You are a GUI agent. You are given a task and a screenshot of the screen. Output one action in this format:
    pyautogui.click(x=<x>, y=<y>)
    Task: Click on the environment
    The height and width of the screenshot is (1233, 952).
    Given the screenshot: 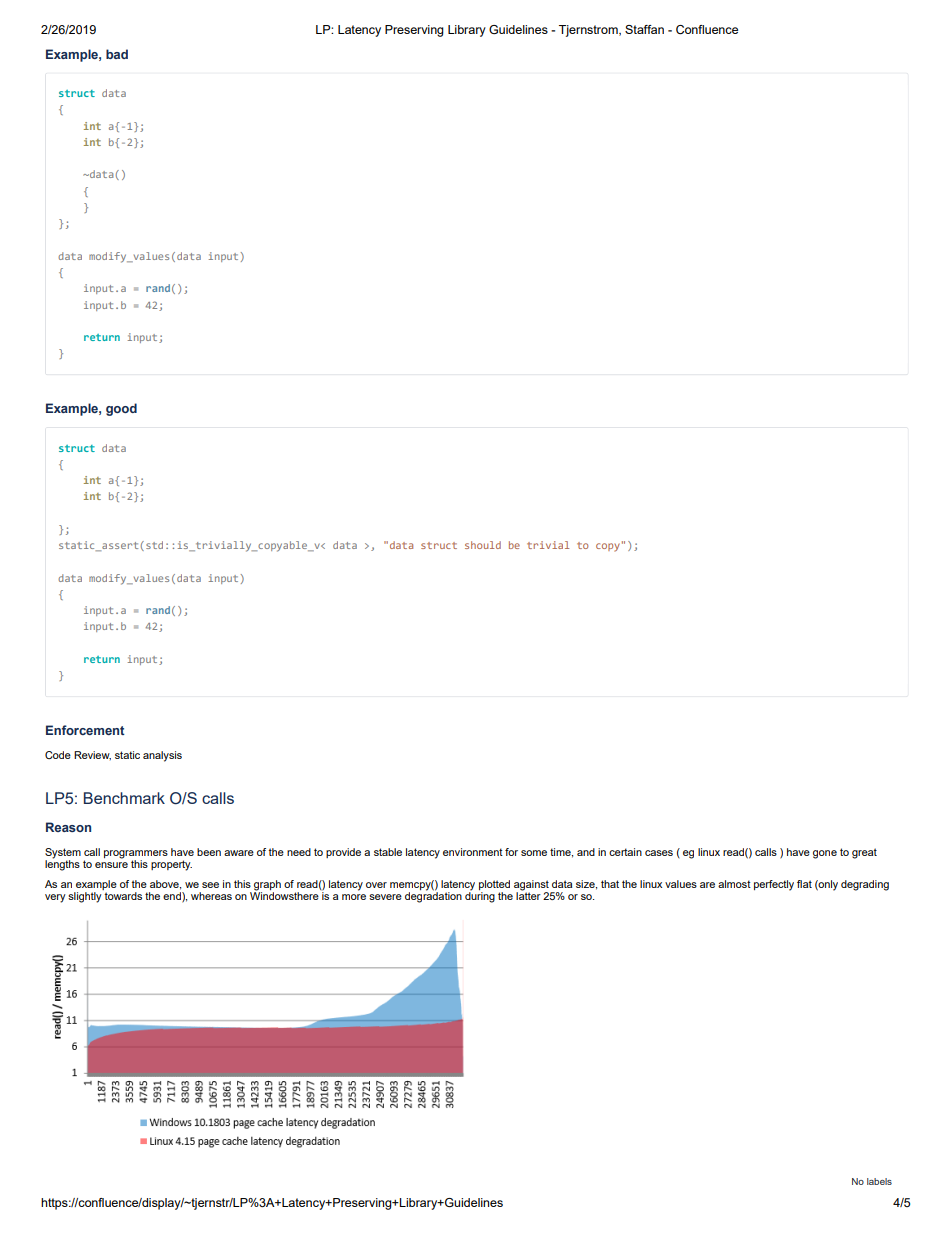 What is the action you would take?
    pyautogui.click(x=473, y=852)
